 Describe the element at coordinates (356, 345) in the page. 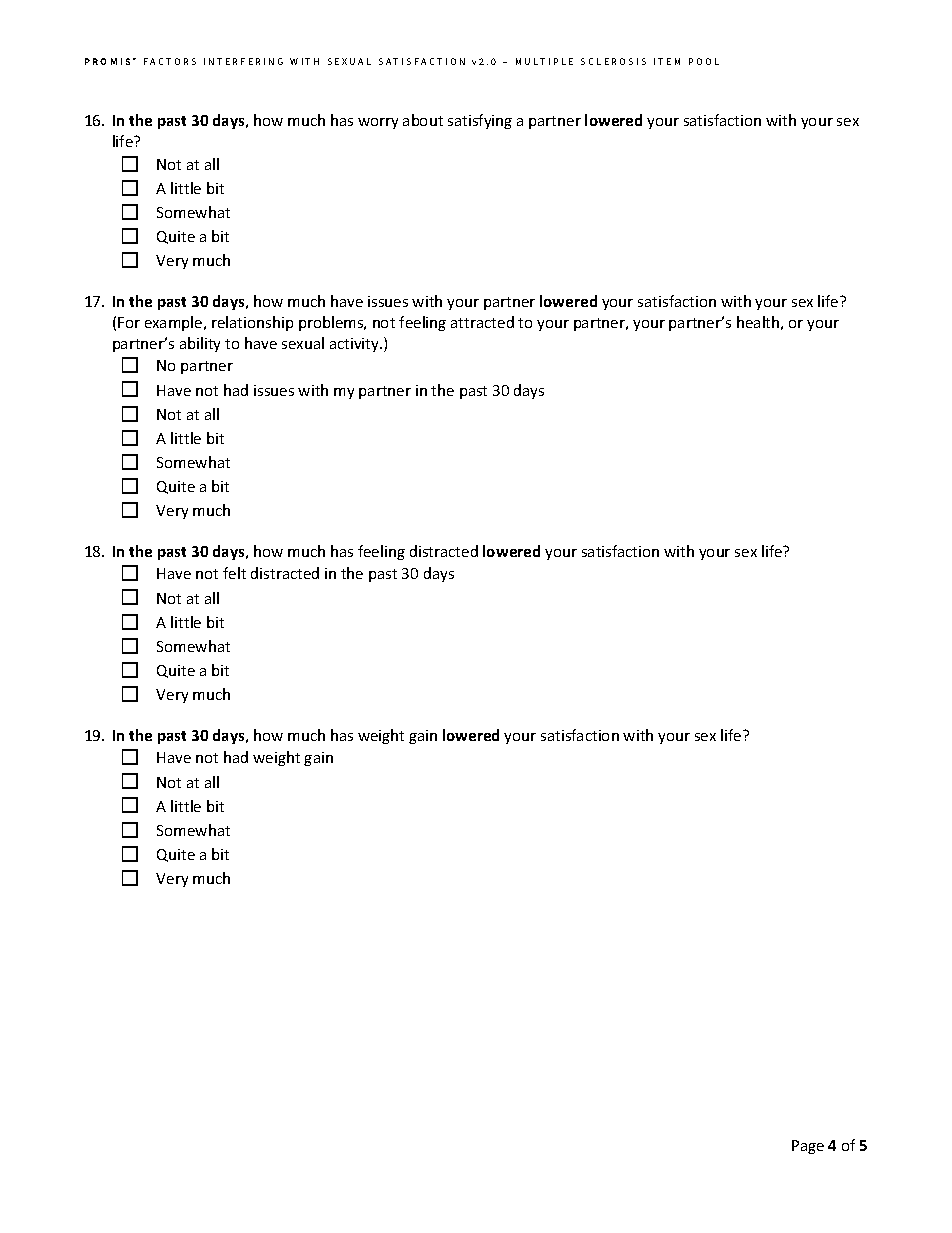

I see `activity` at that location.
